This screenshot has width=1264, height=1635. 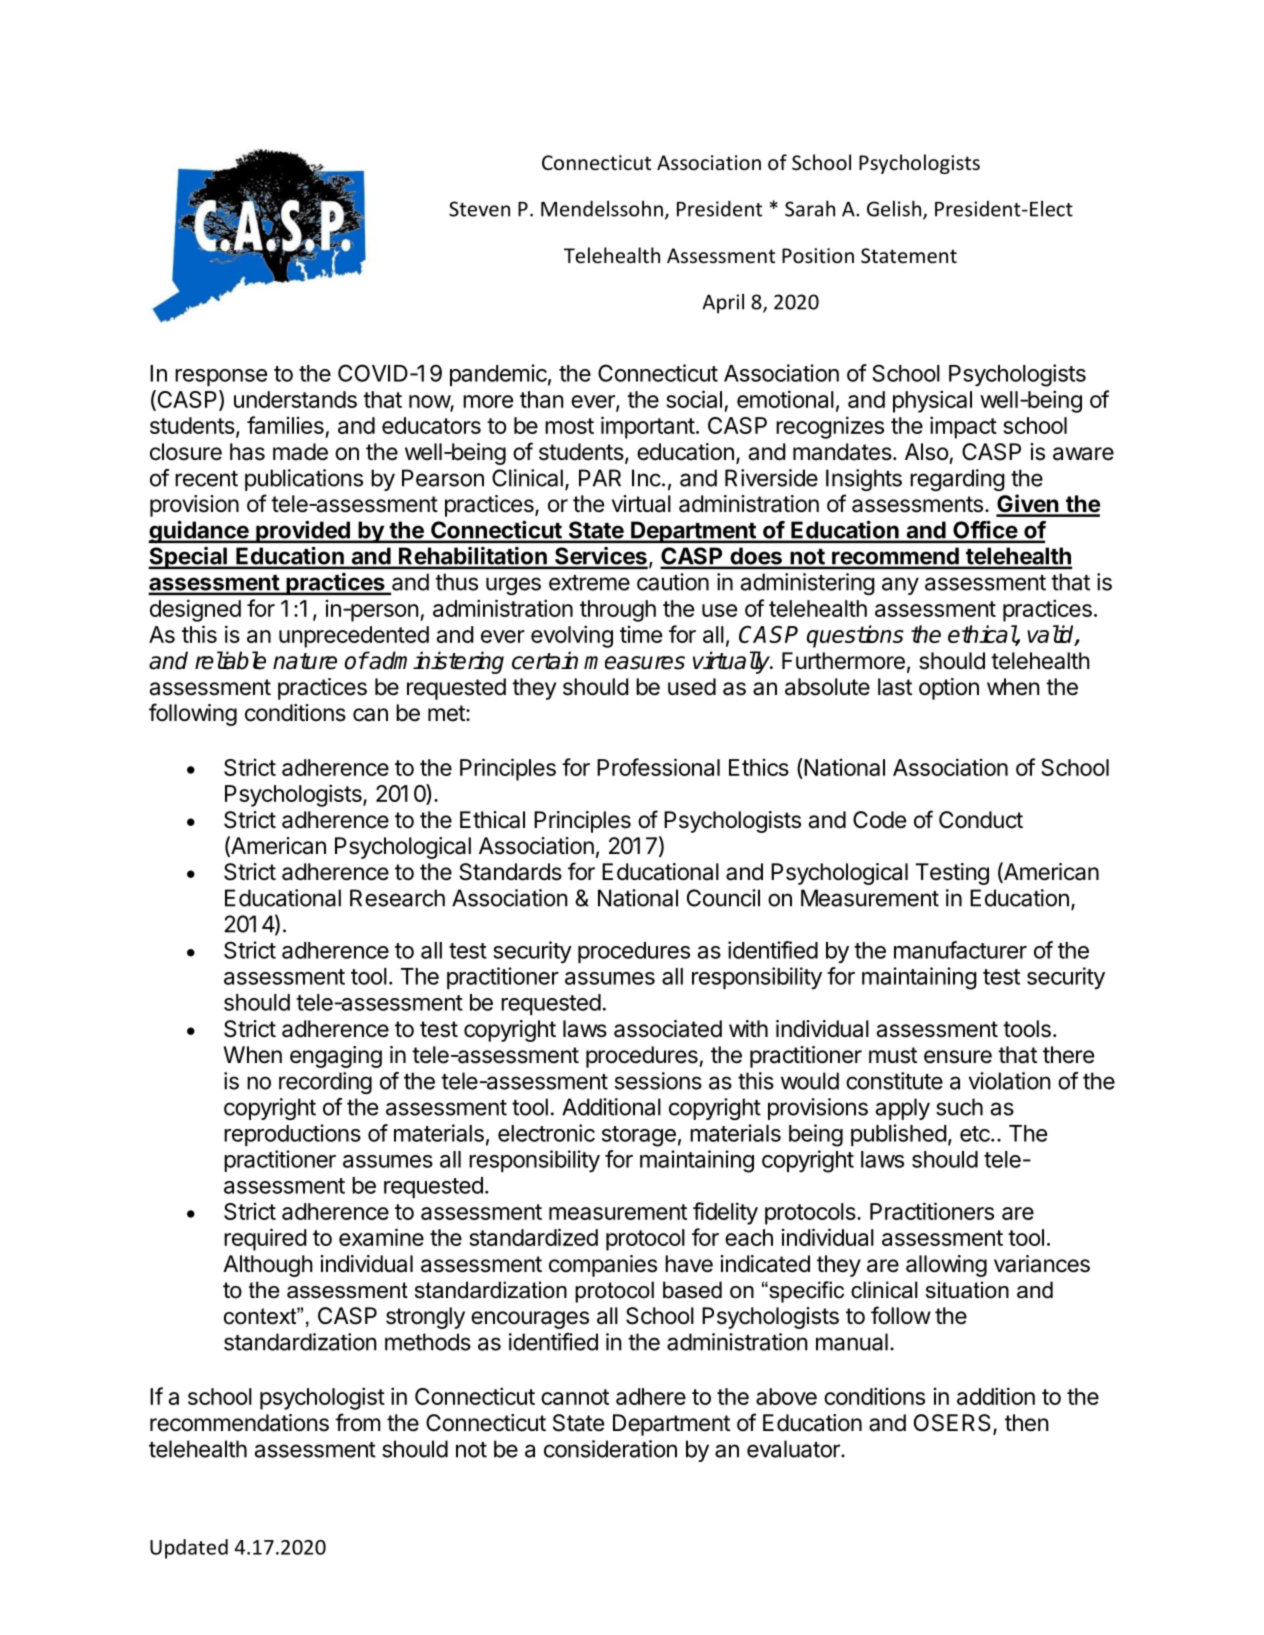 I want to click on Conduct, so click(x=981, y=820).
